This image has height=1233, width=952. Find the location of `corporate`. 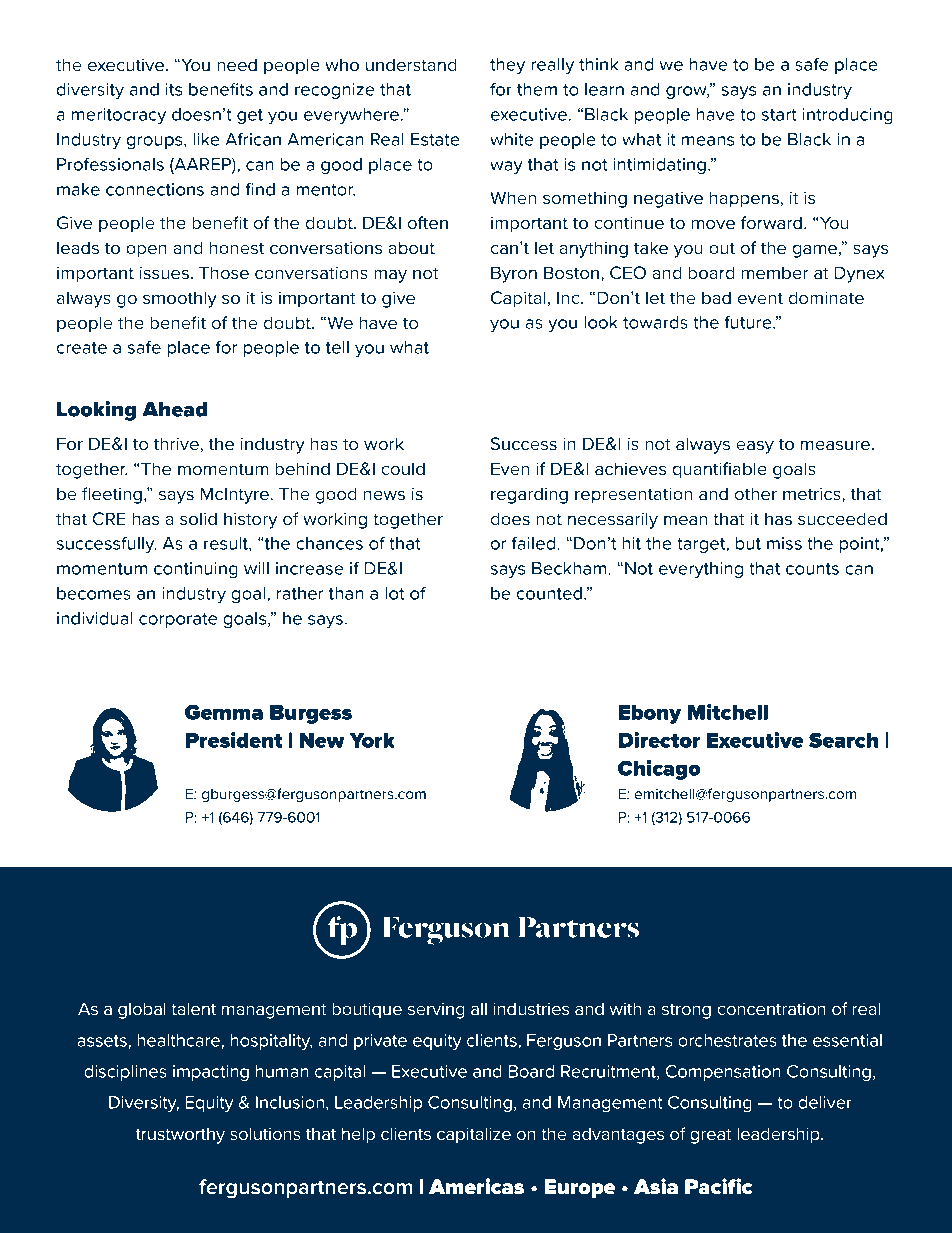

corporate is located at coordinates (178, 620).
